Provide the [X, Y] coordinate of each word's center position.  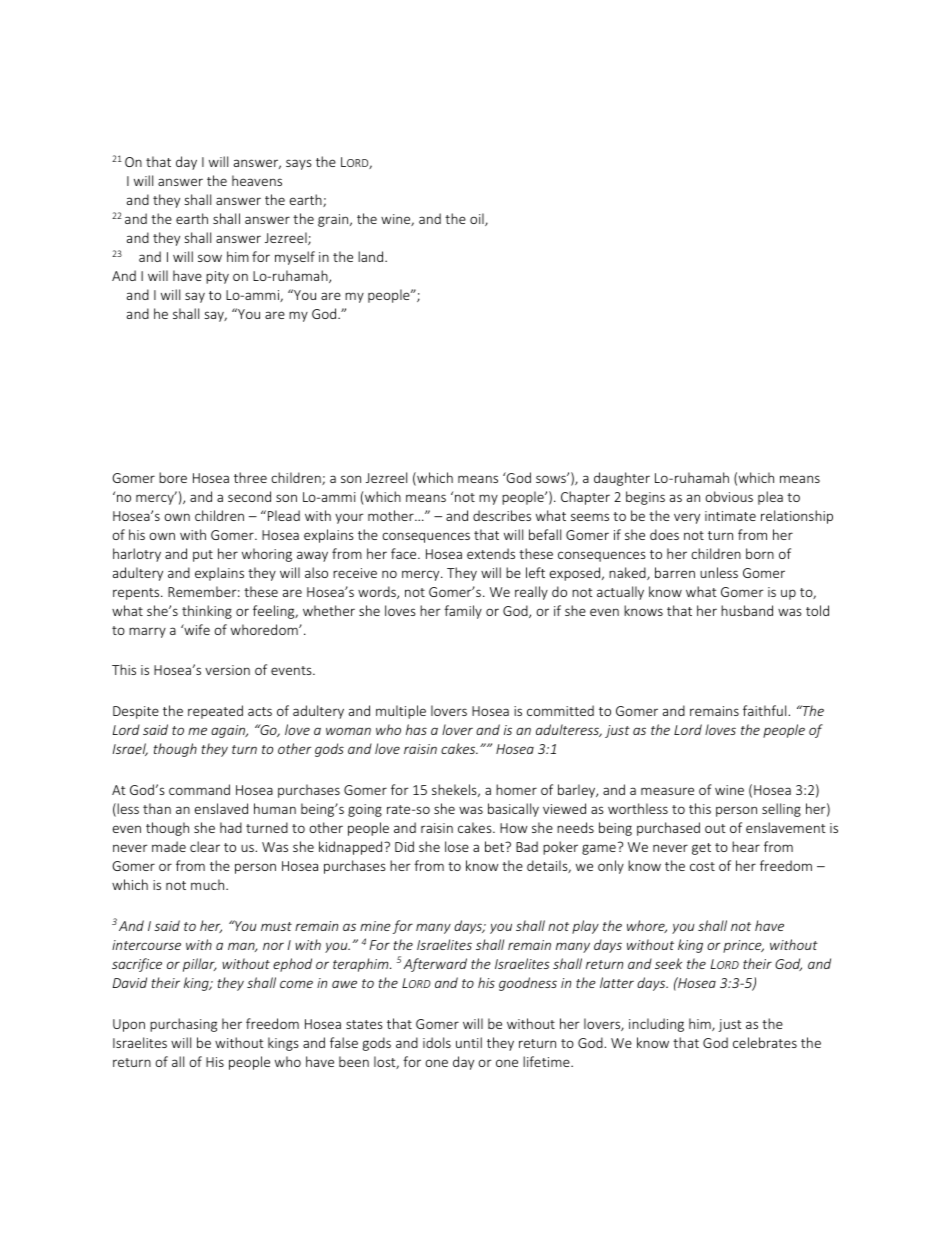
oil [478, 219]
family [463, 612]
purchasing [183, 1025]
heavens [257, 180]
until [469, 1042]
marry [147, 632]
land [372, 256]
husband [747, 610]
